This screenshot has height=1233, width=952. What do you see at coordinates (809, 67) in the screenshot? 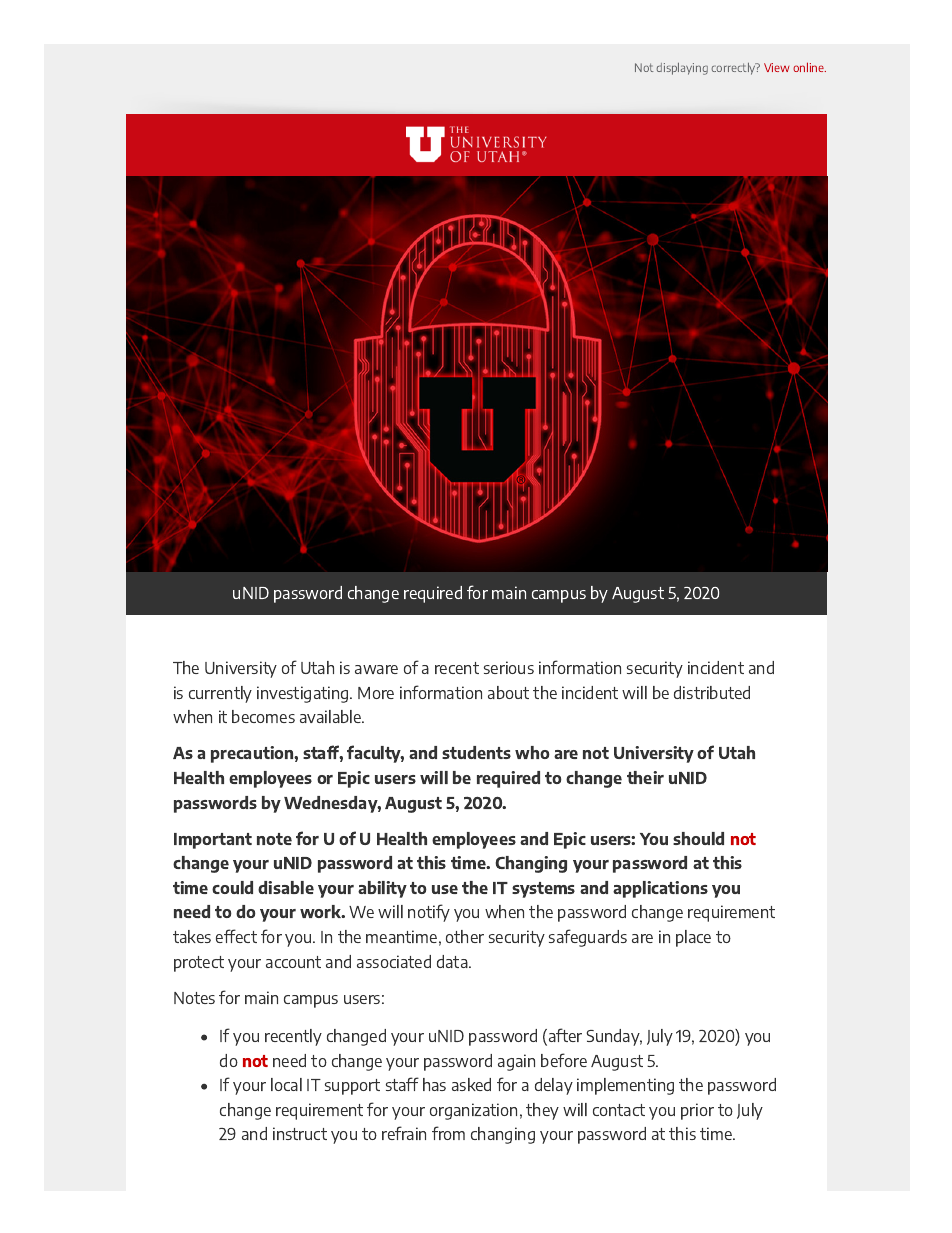
I see `online` at bounding box center [809, 67].
